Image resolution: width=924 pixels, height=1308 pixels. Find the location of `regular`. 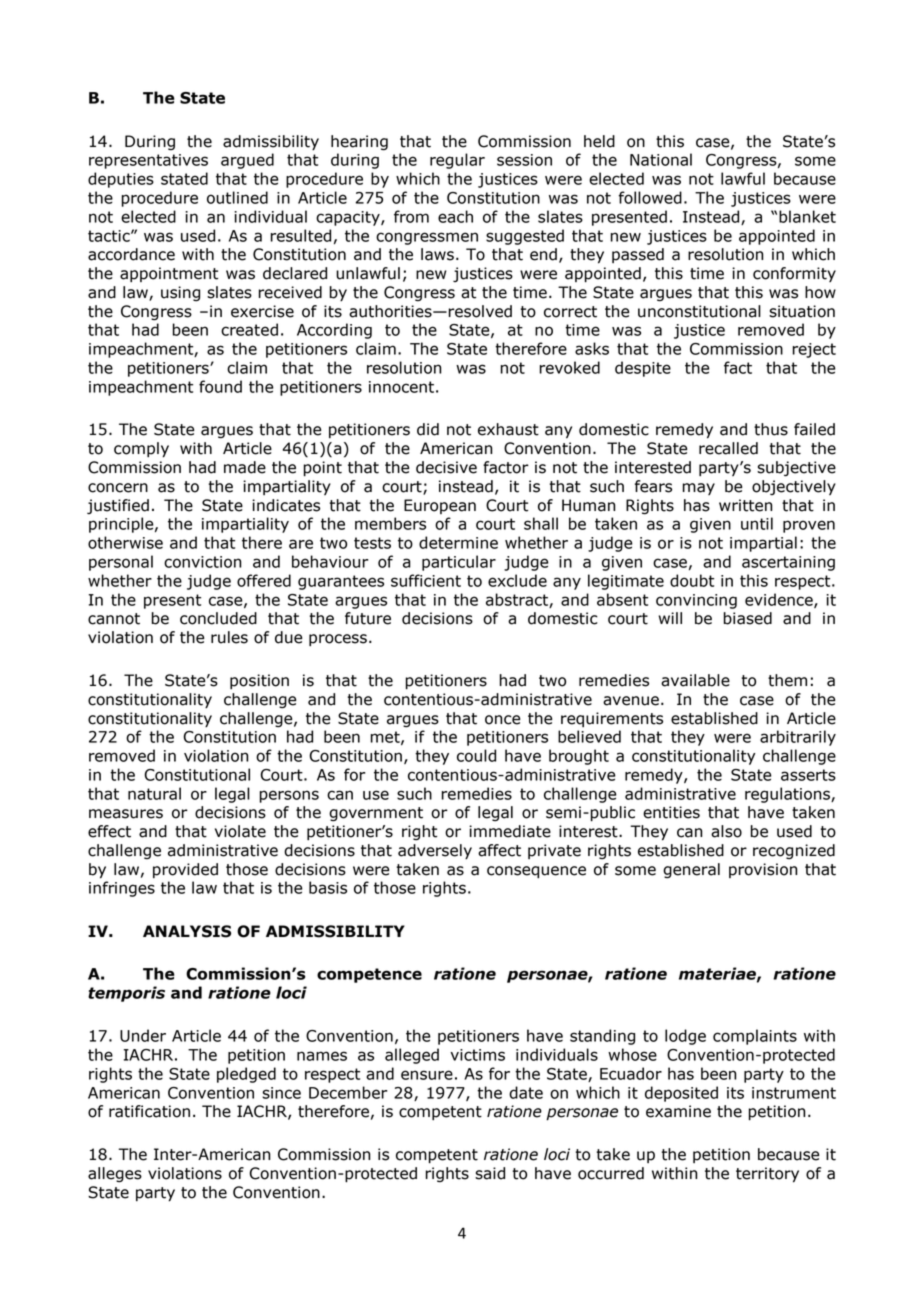

regular is located at coordinates (457, 161).
